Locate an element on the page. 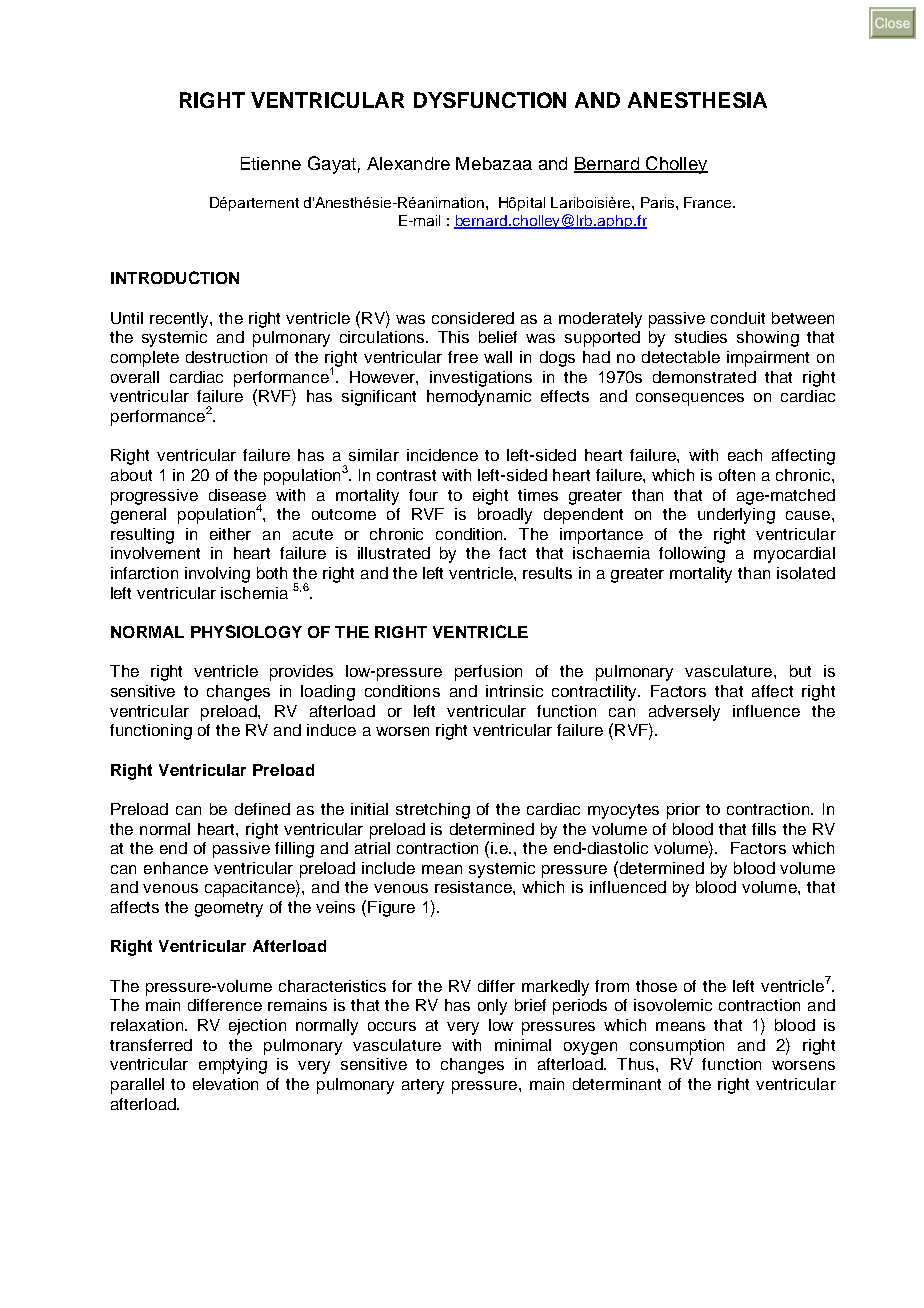  free is located at coordinates (463, 357).
